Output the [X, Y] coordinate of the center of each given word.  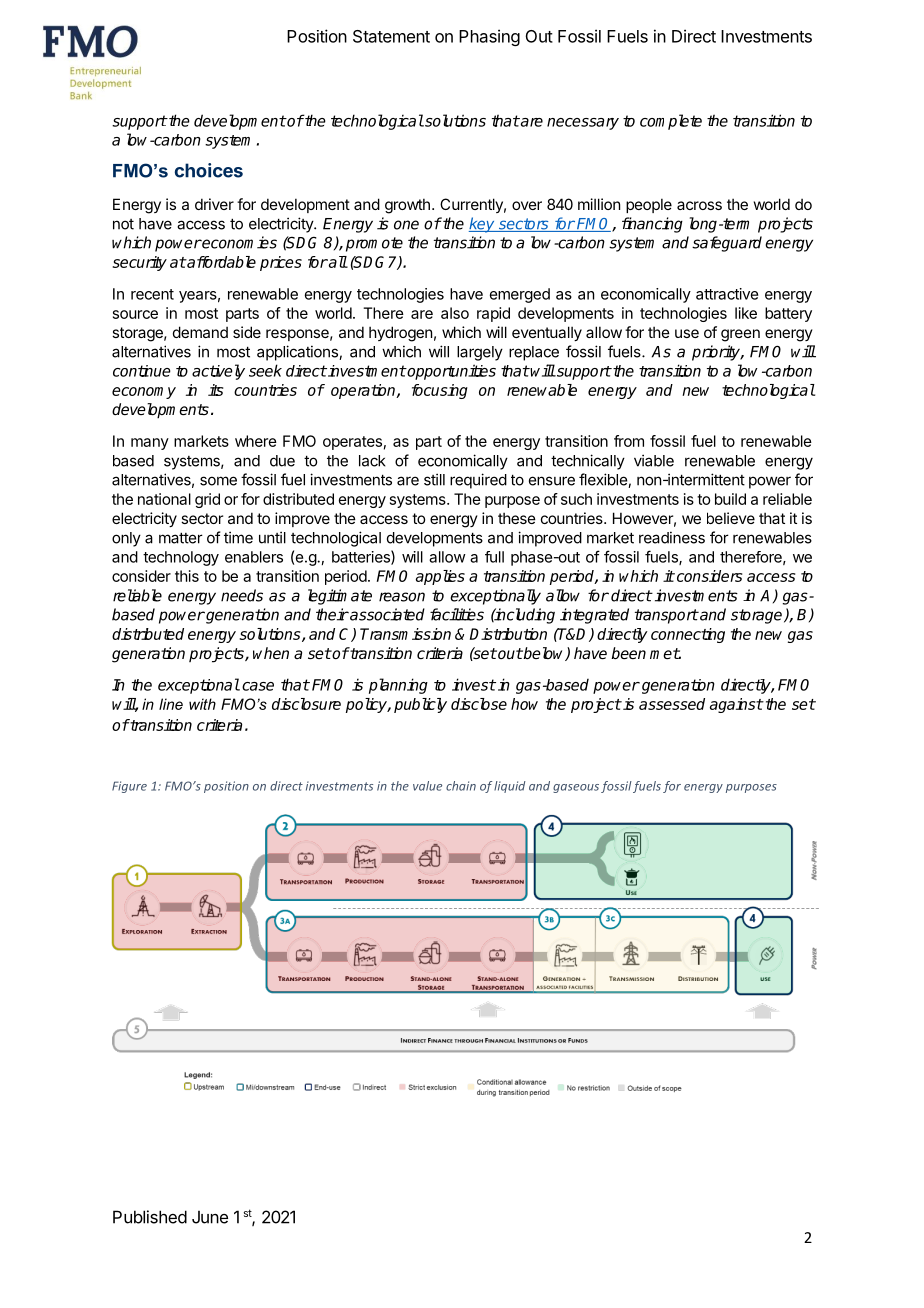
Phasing [489, 37]
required [478, 481]
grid [207, 500]
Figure [129, 787]
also [455, 313]
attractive [727, 294]
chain [461, 786]
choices [209, 170]
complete [671, 122]
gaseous [576, 788]
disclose [479, 704]
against [736, 705]
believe [731, 518]
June [210, 1217]
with [202, 704]
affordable [220, 262]
